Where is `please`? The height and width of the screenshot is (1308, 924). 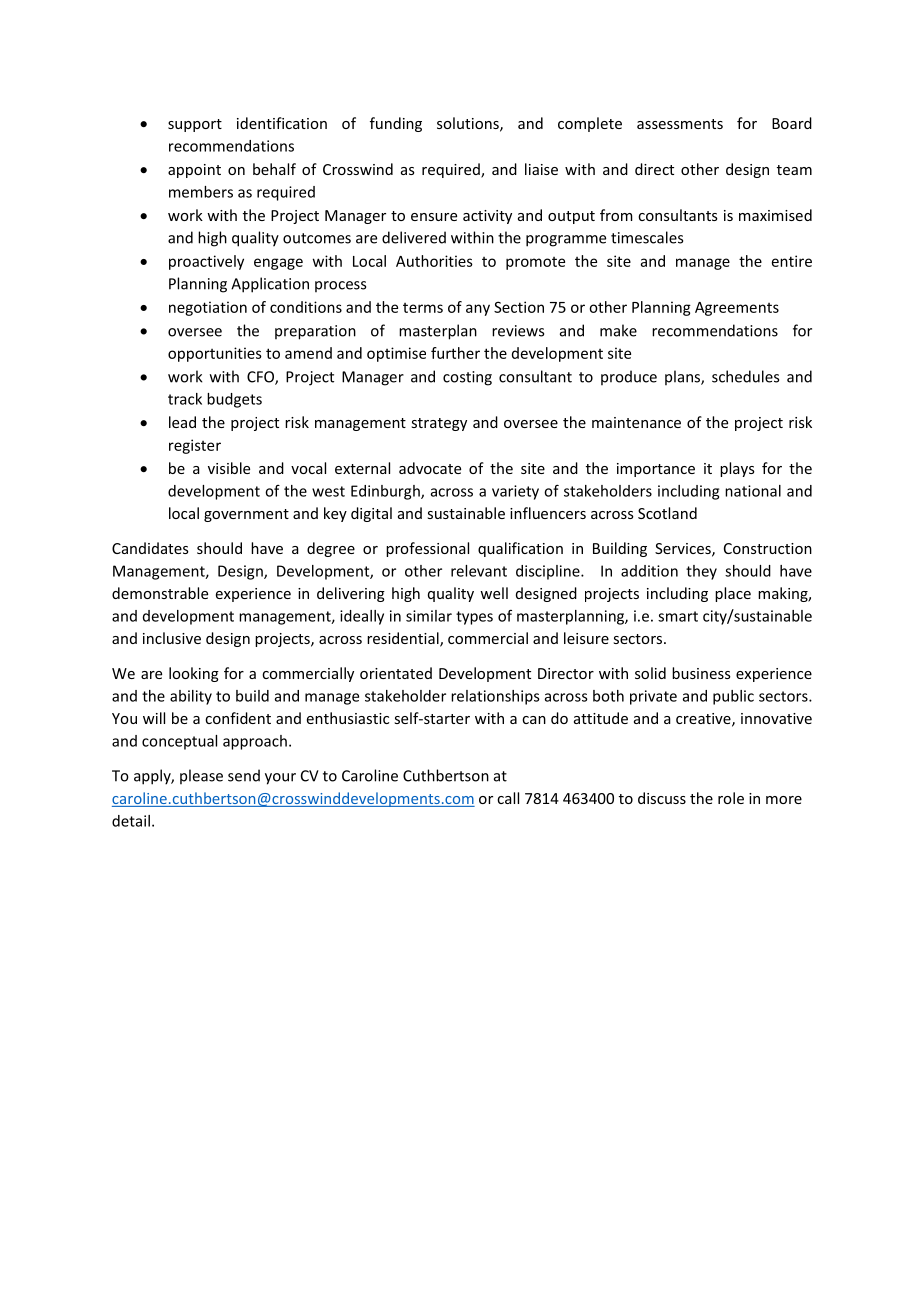 please is located at coordinates (201, 776).
